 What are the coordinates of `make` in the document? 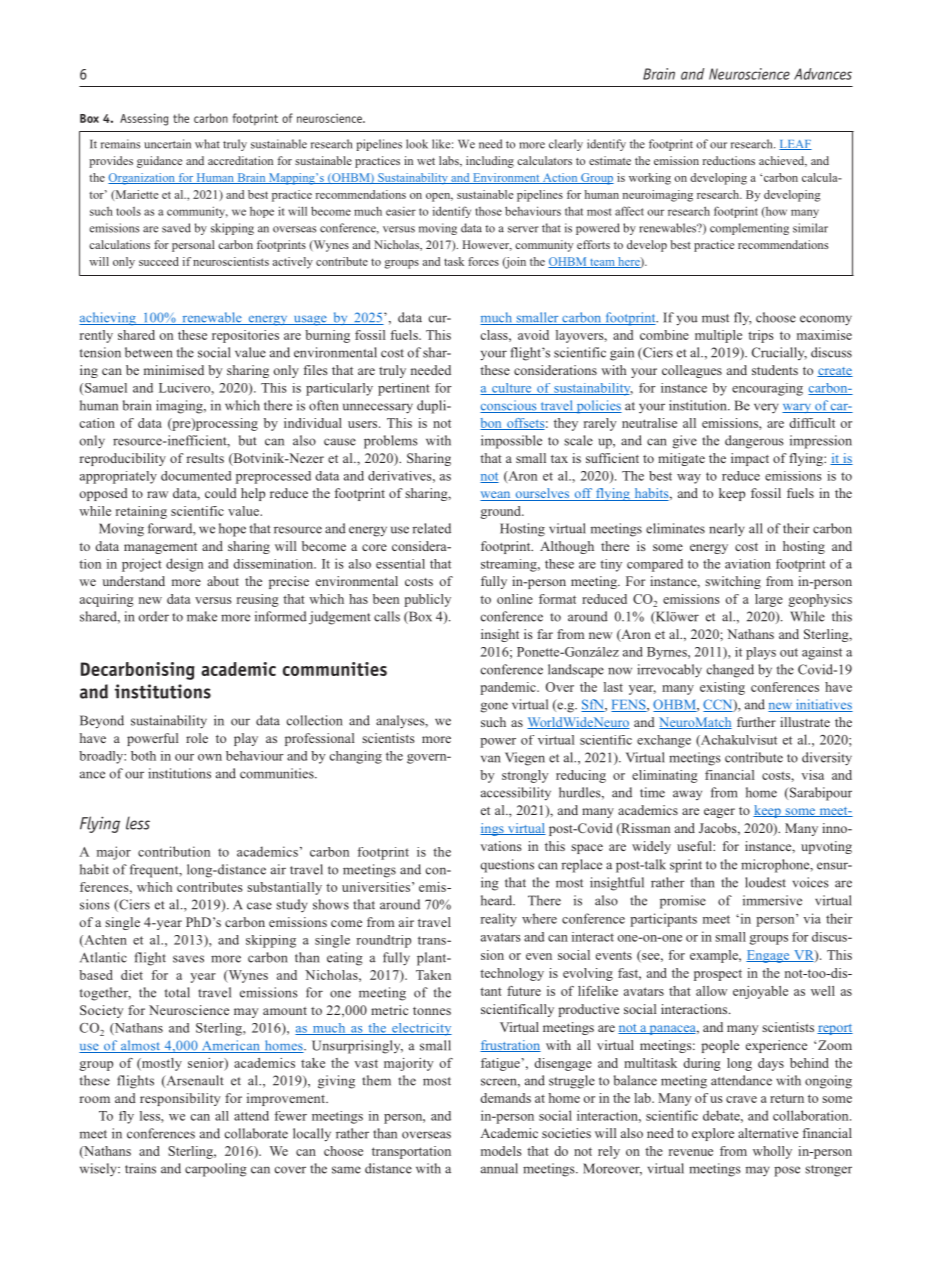 It's located at (202, 616).
